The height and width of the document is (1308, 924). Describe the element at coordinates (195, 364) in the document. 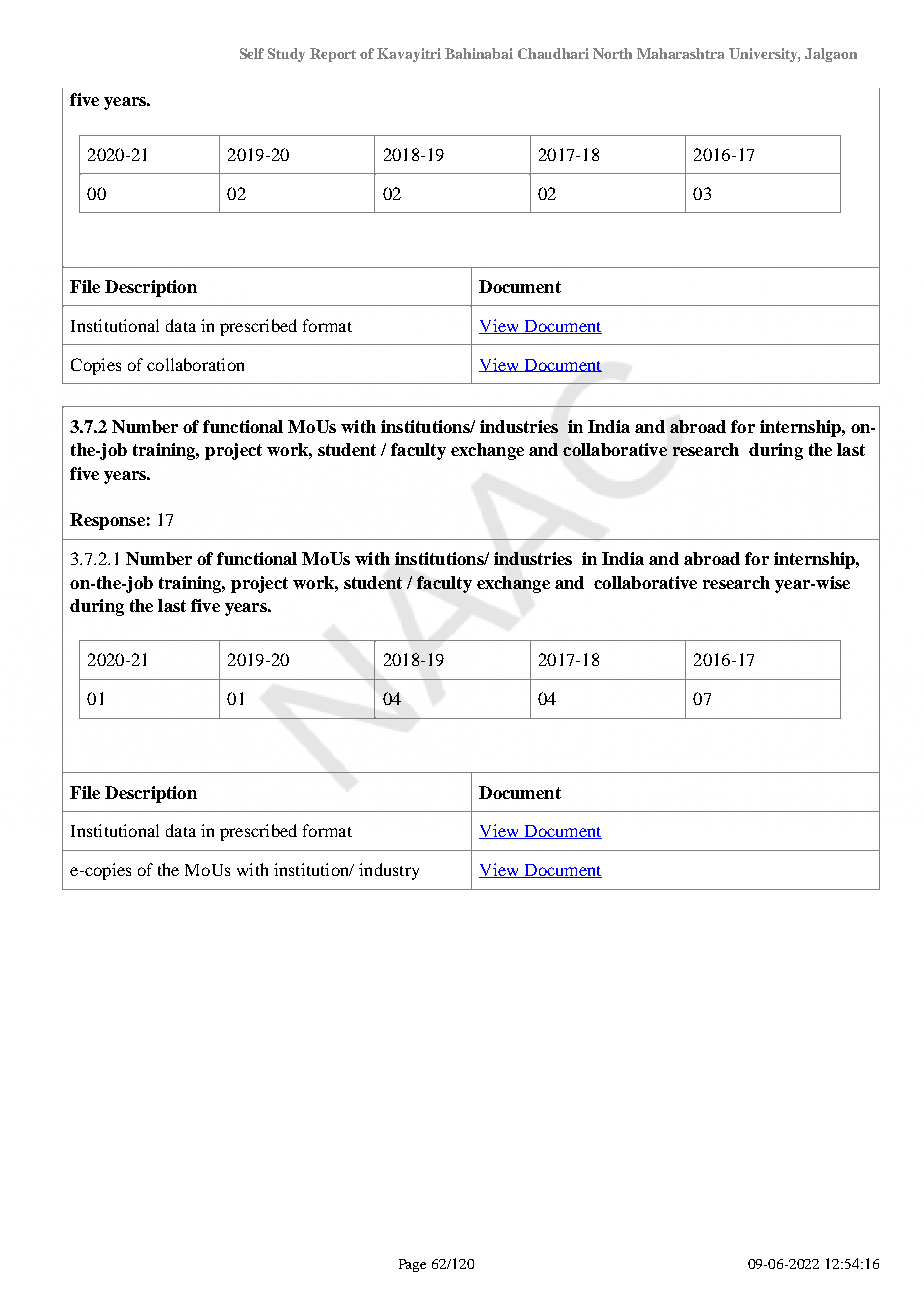

I see `collaboration` at that location.
